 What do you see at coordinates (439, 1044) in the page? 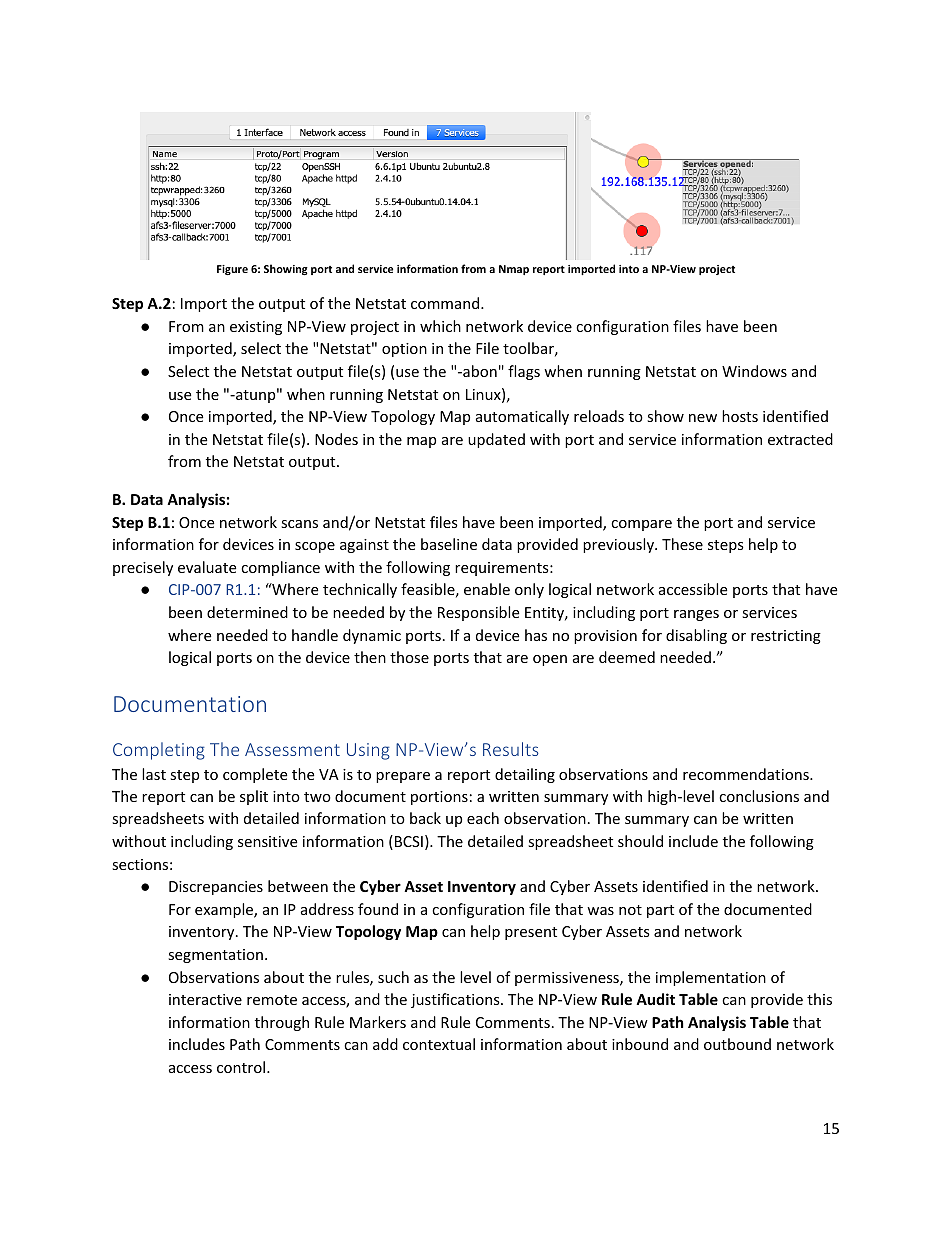
I see `contextual` at bounding box center [439, 1044].
